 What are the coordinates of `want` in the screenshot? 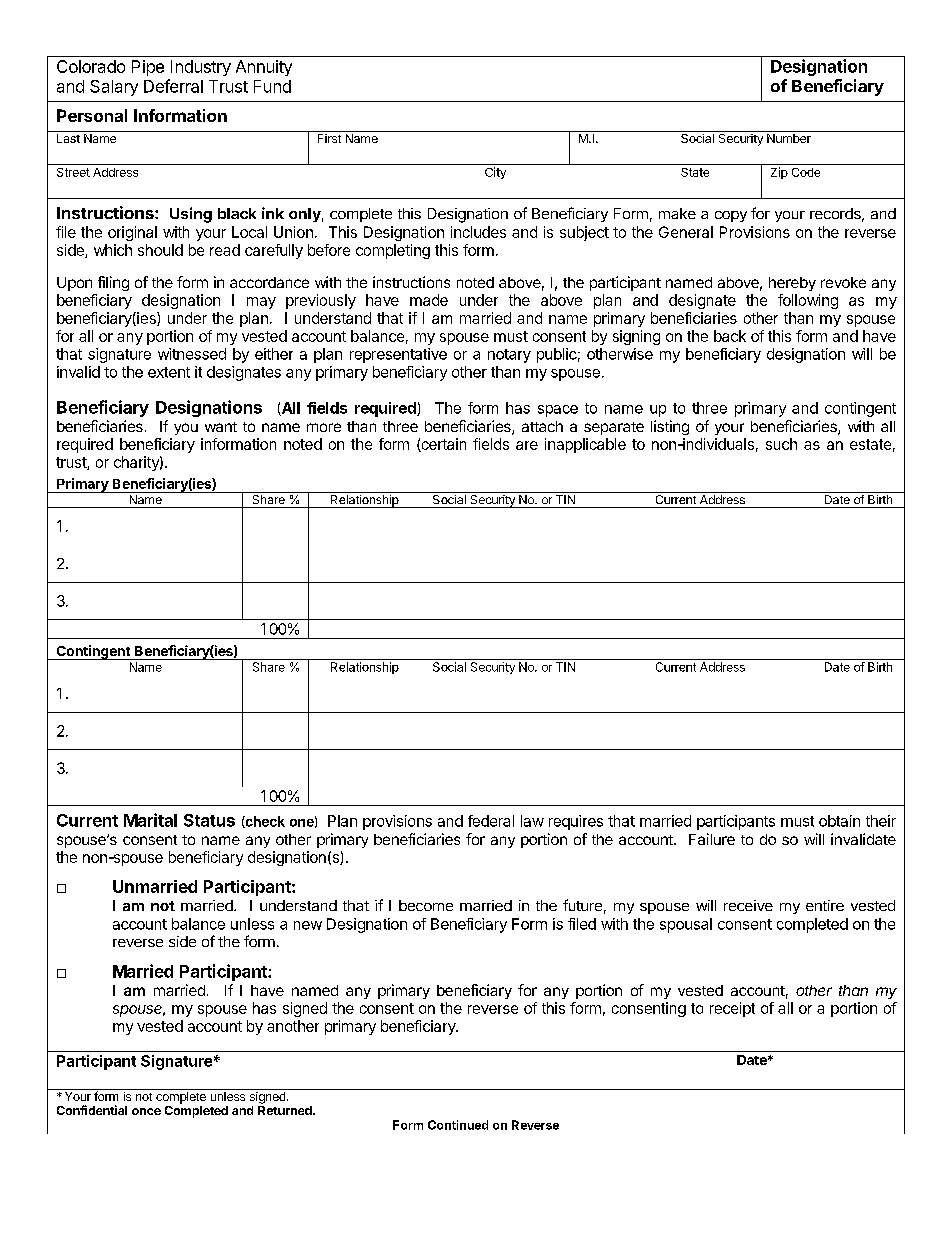 It's located at (221, 427).
